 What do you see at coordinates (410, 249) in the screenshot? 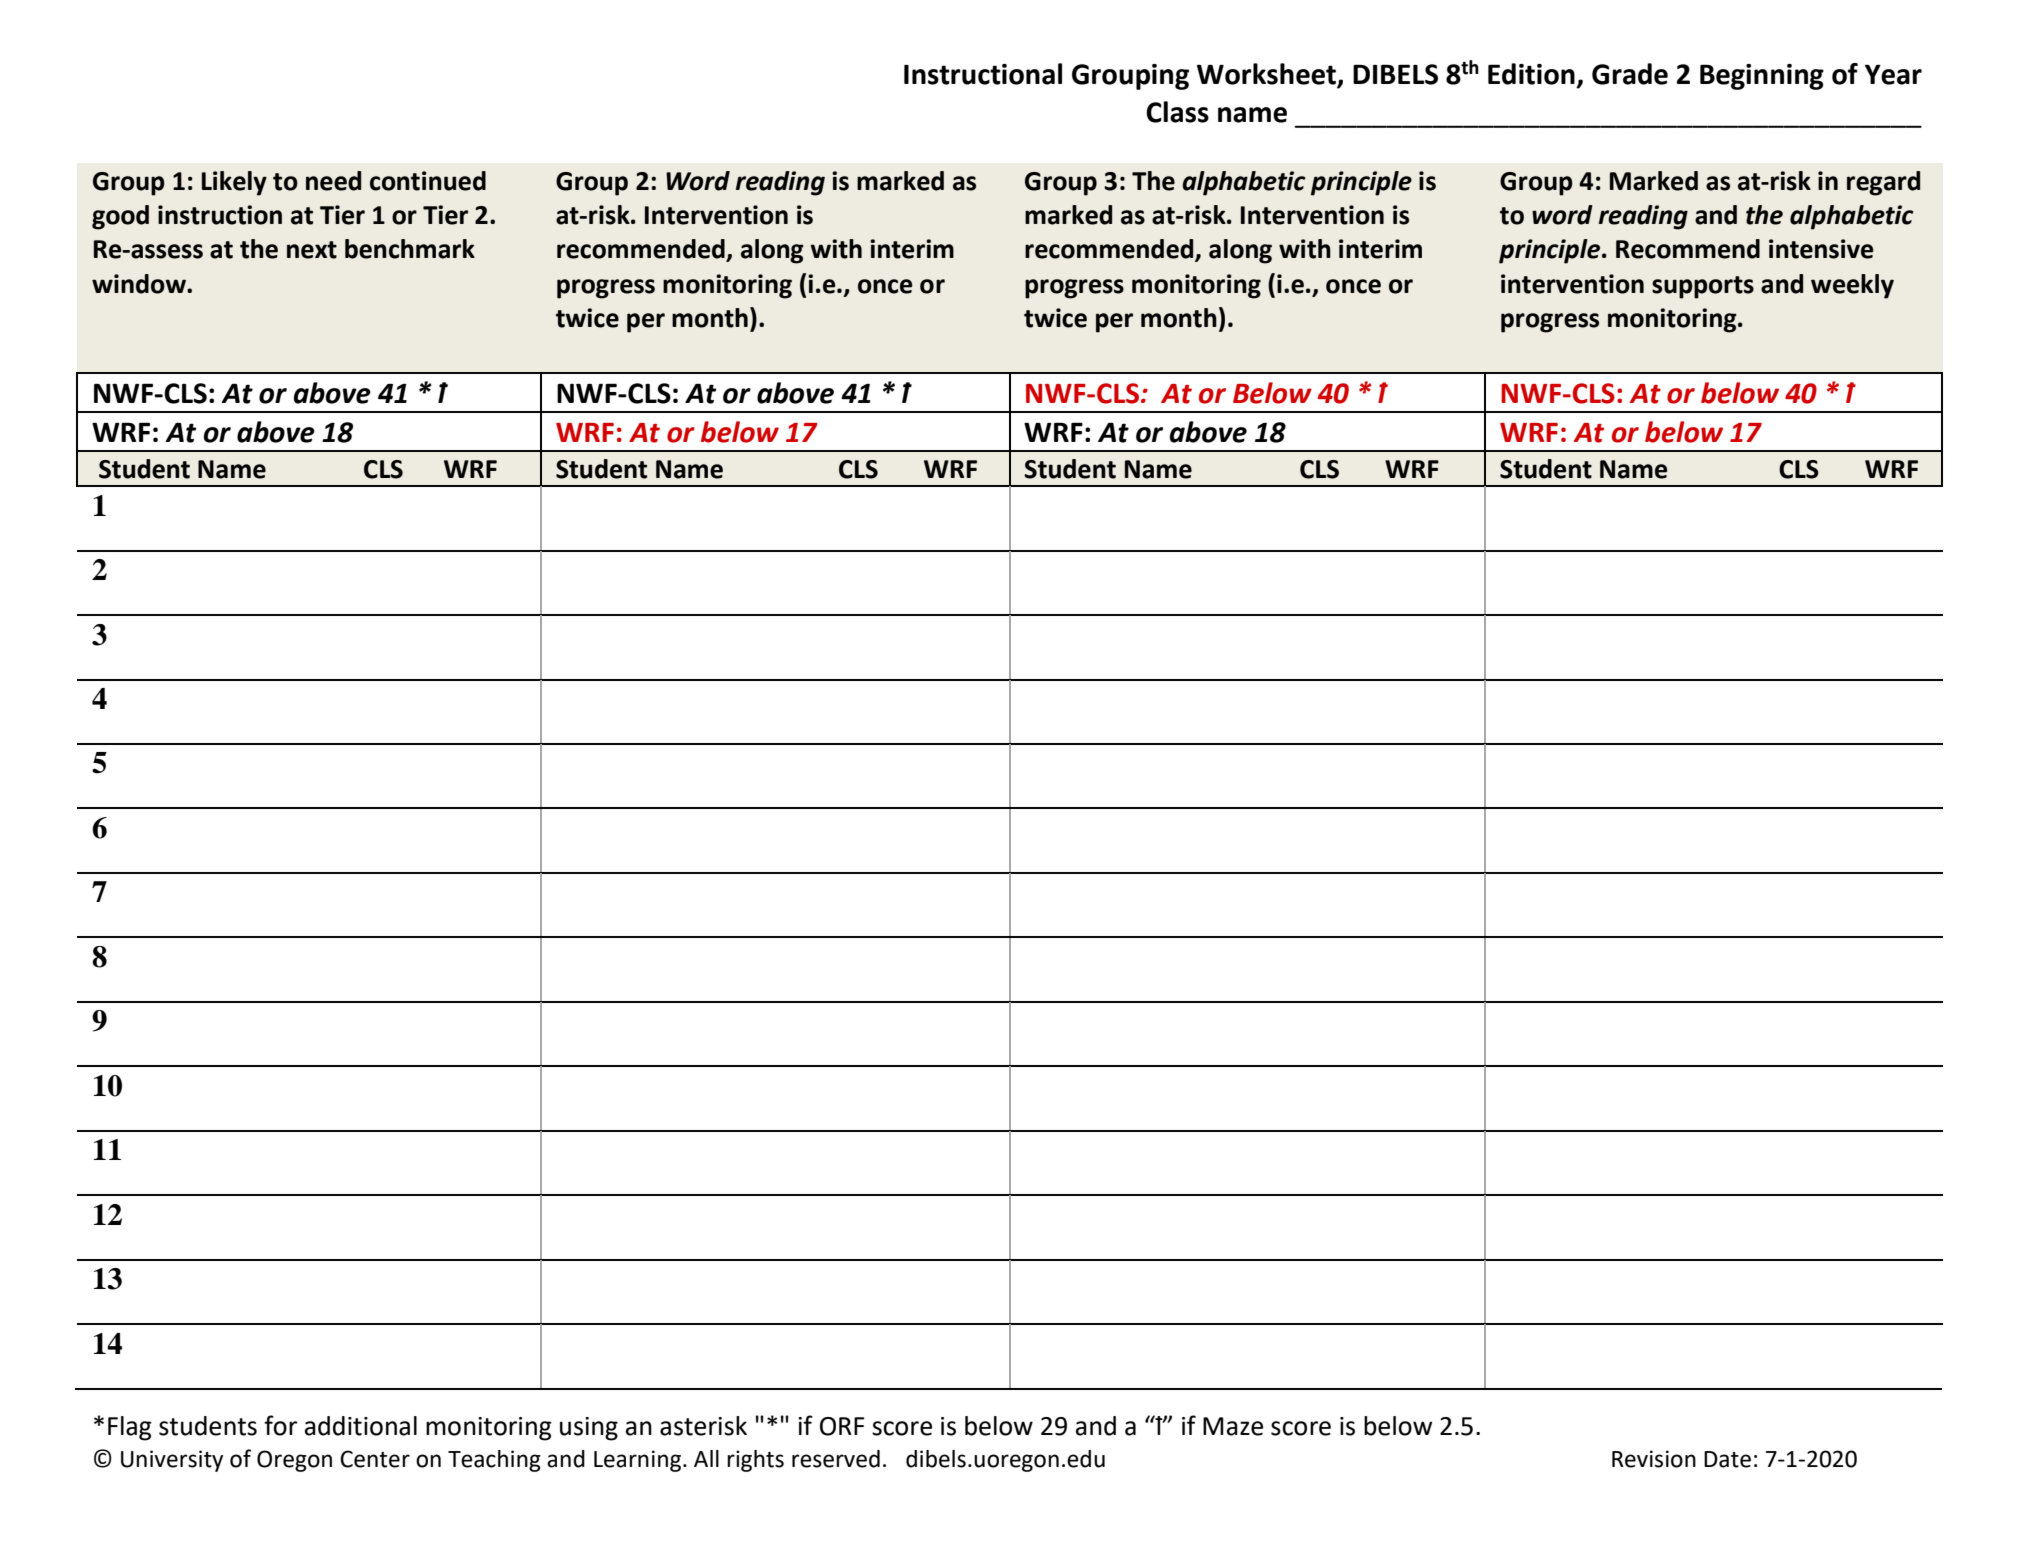
I see `benchmark` at bounding box center [410, 249].
